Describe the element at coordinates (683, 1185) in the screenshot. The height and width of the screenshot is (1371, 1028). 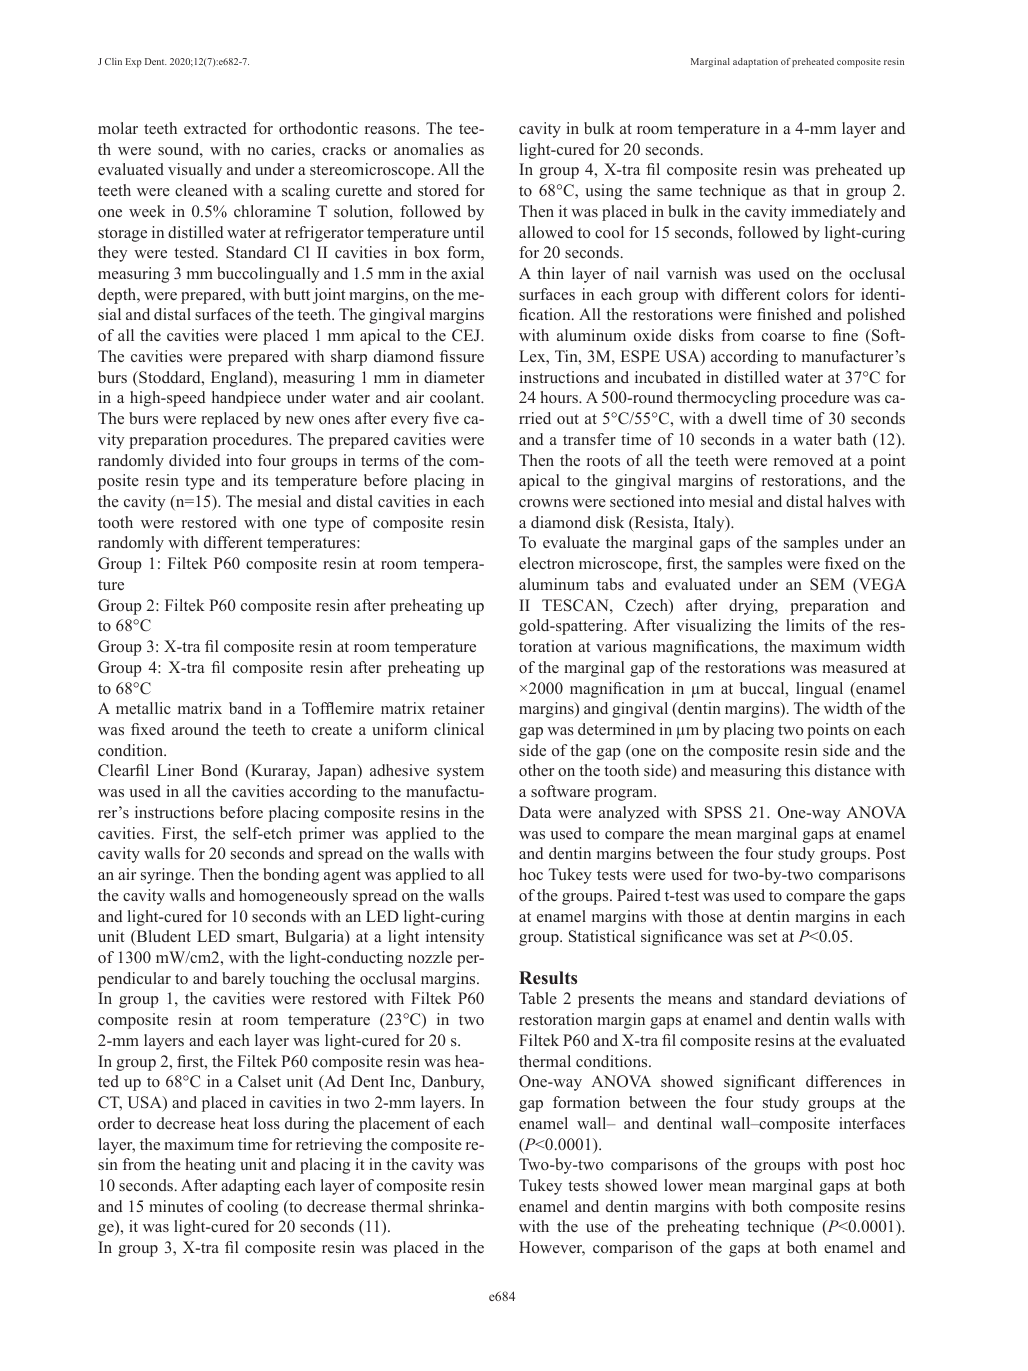
I see `lower` at that location.
